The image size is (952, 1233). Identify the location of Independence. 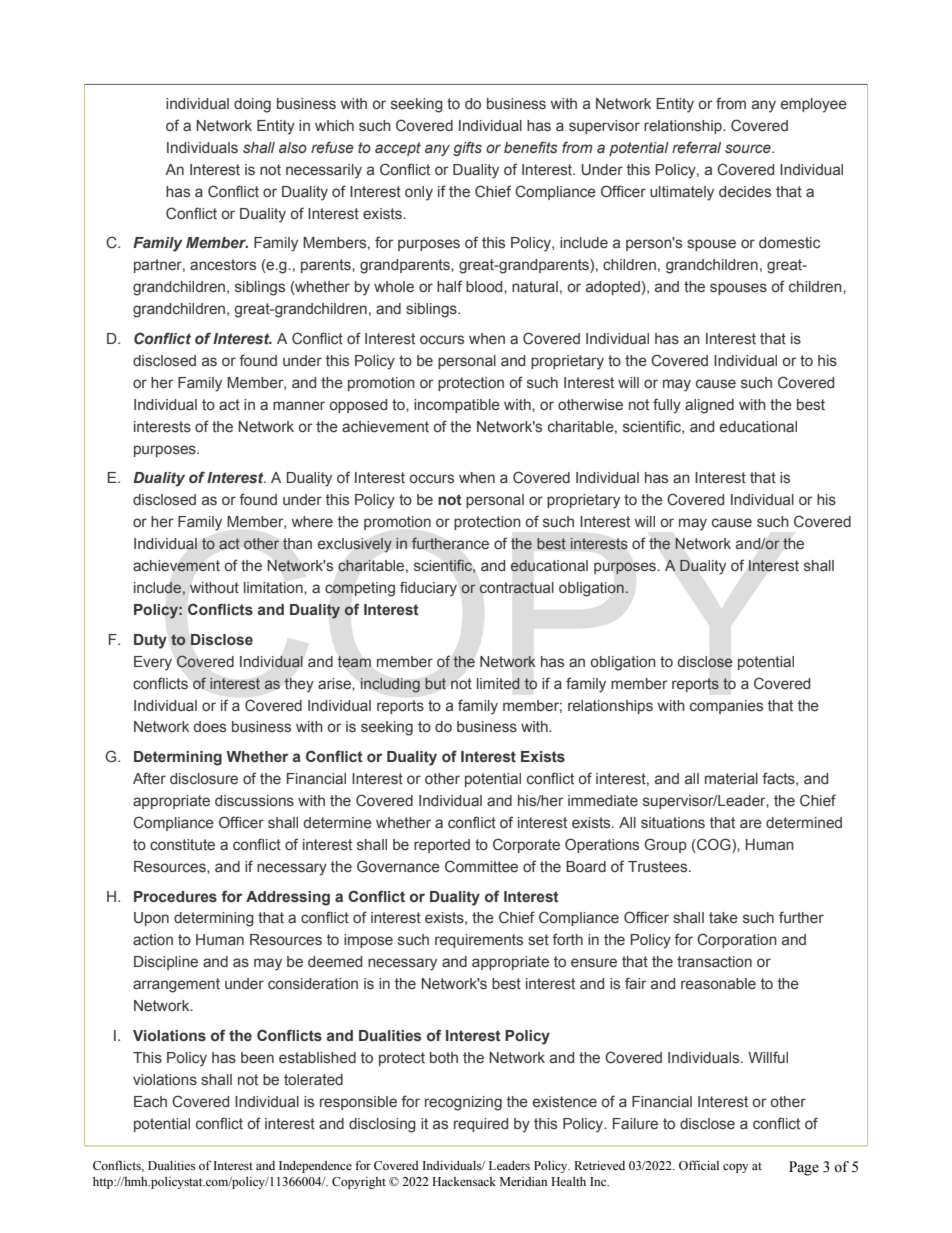
(315, 1167).
